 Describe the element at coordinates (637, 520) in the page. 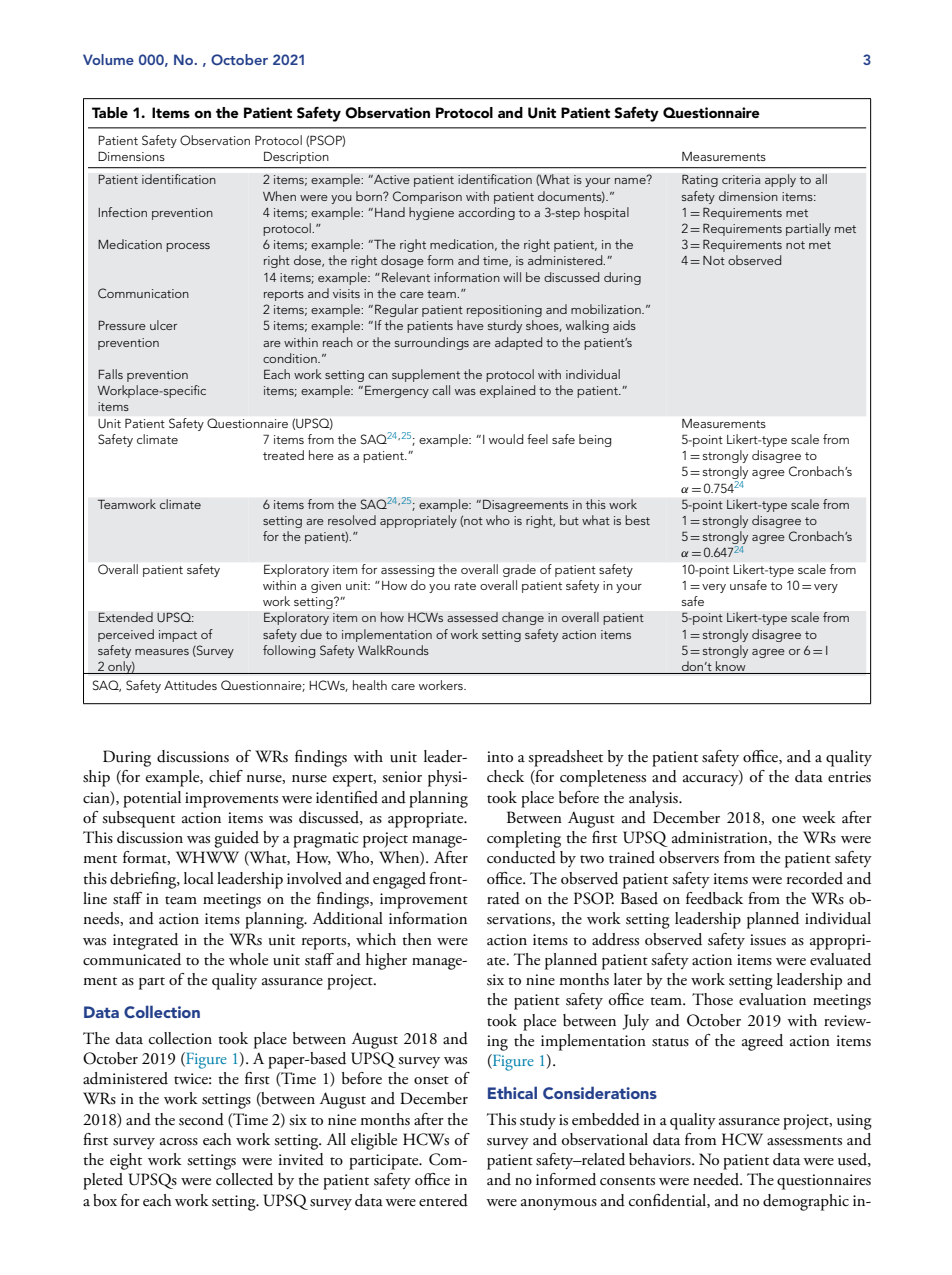

I see `best` at that location.
